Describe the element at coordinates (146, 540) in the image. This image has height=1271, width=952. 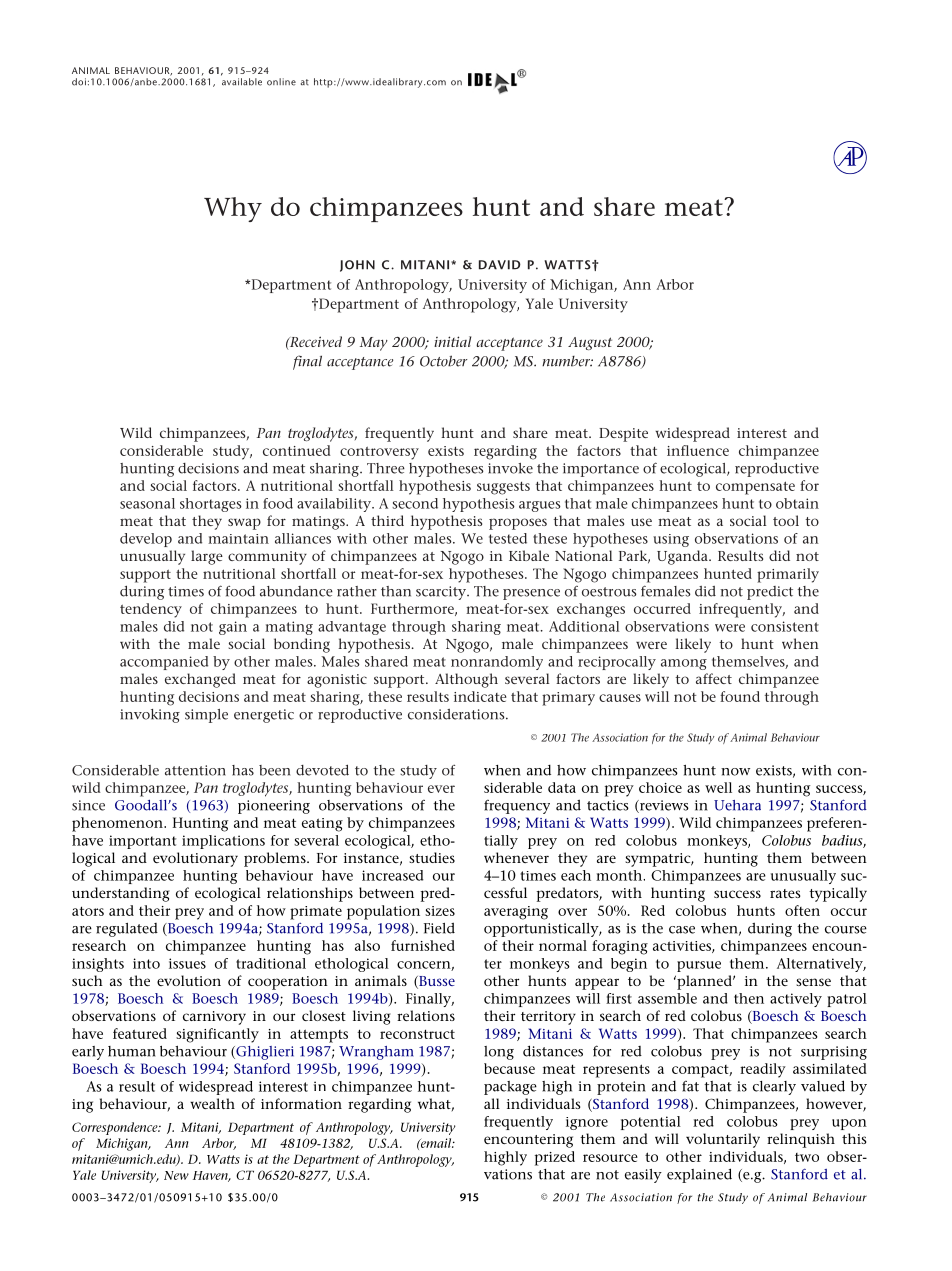
I see `develop` at that location.
